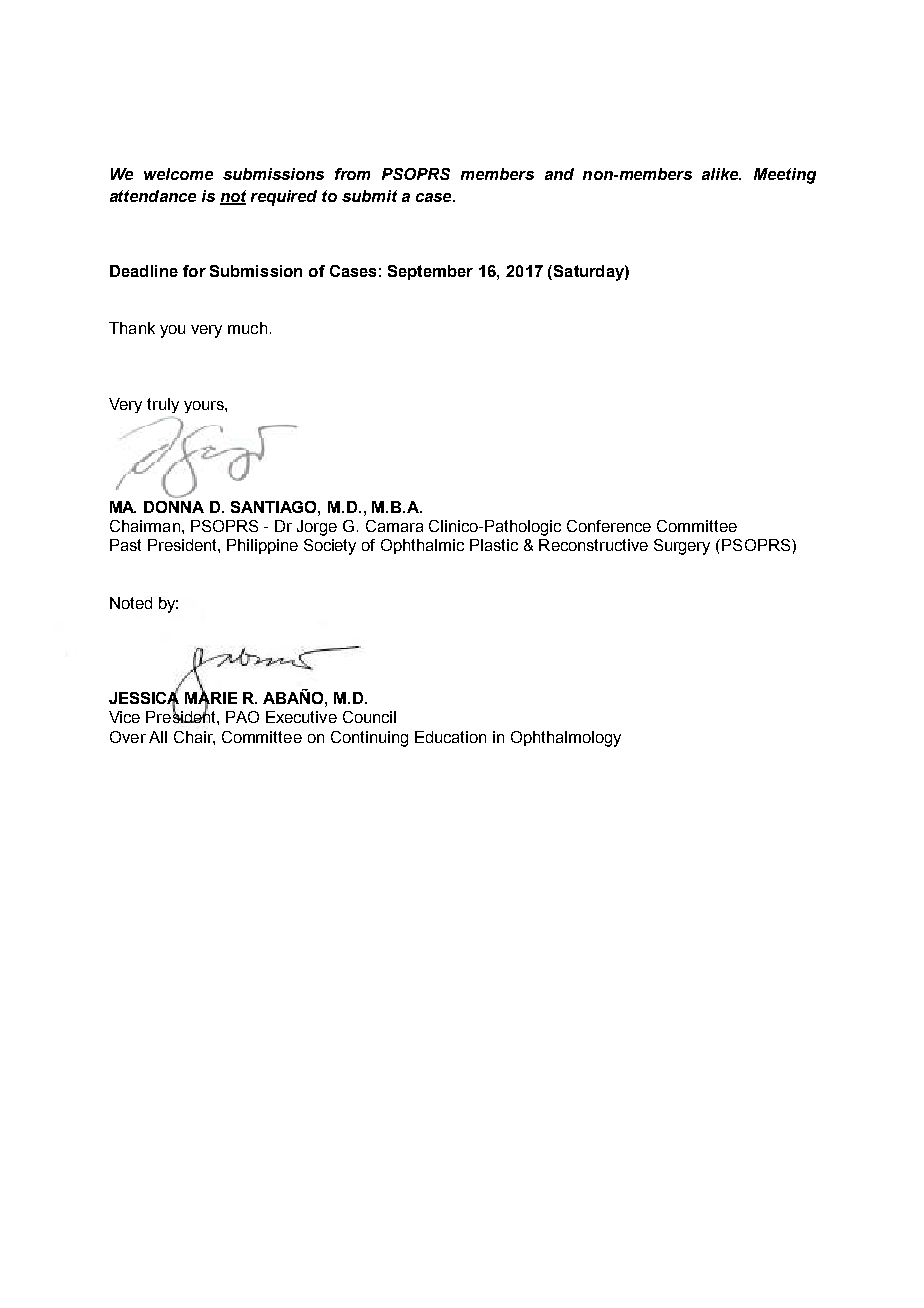 The image size is (924, 1308). I want to click on Conference, so click(609, 526).
